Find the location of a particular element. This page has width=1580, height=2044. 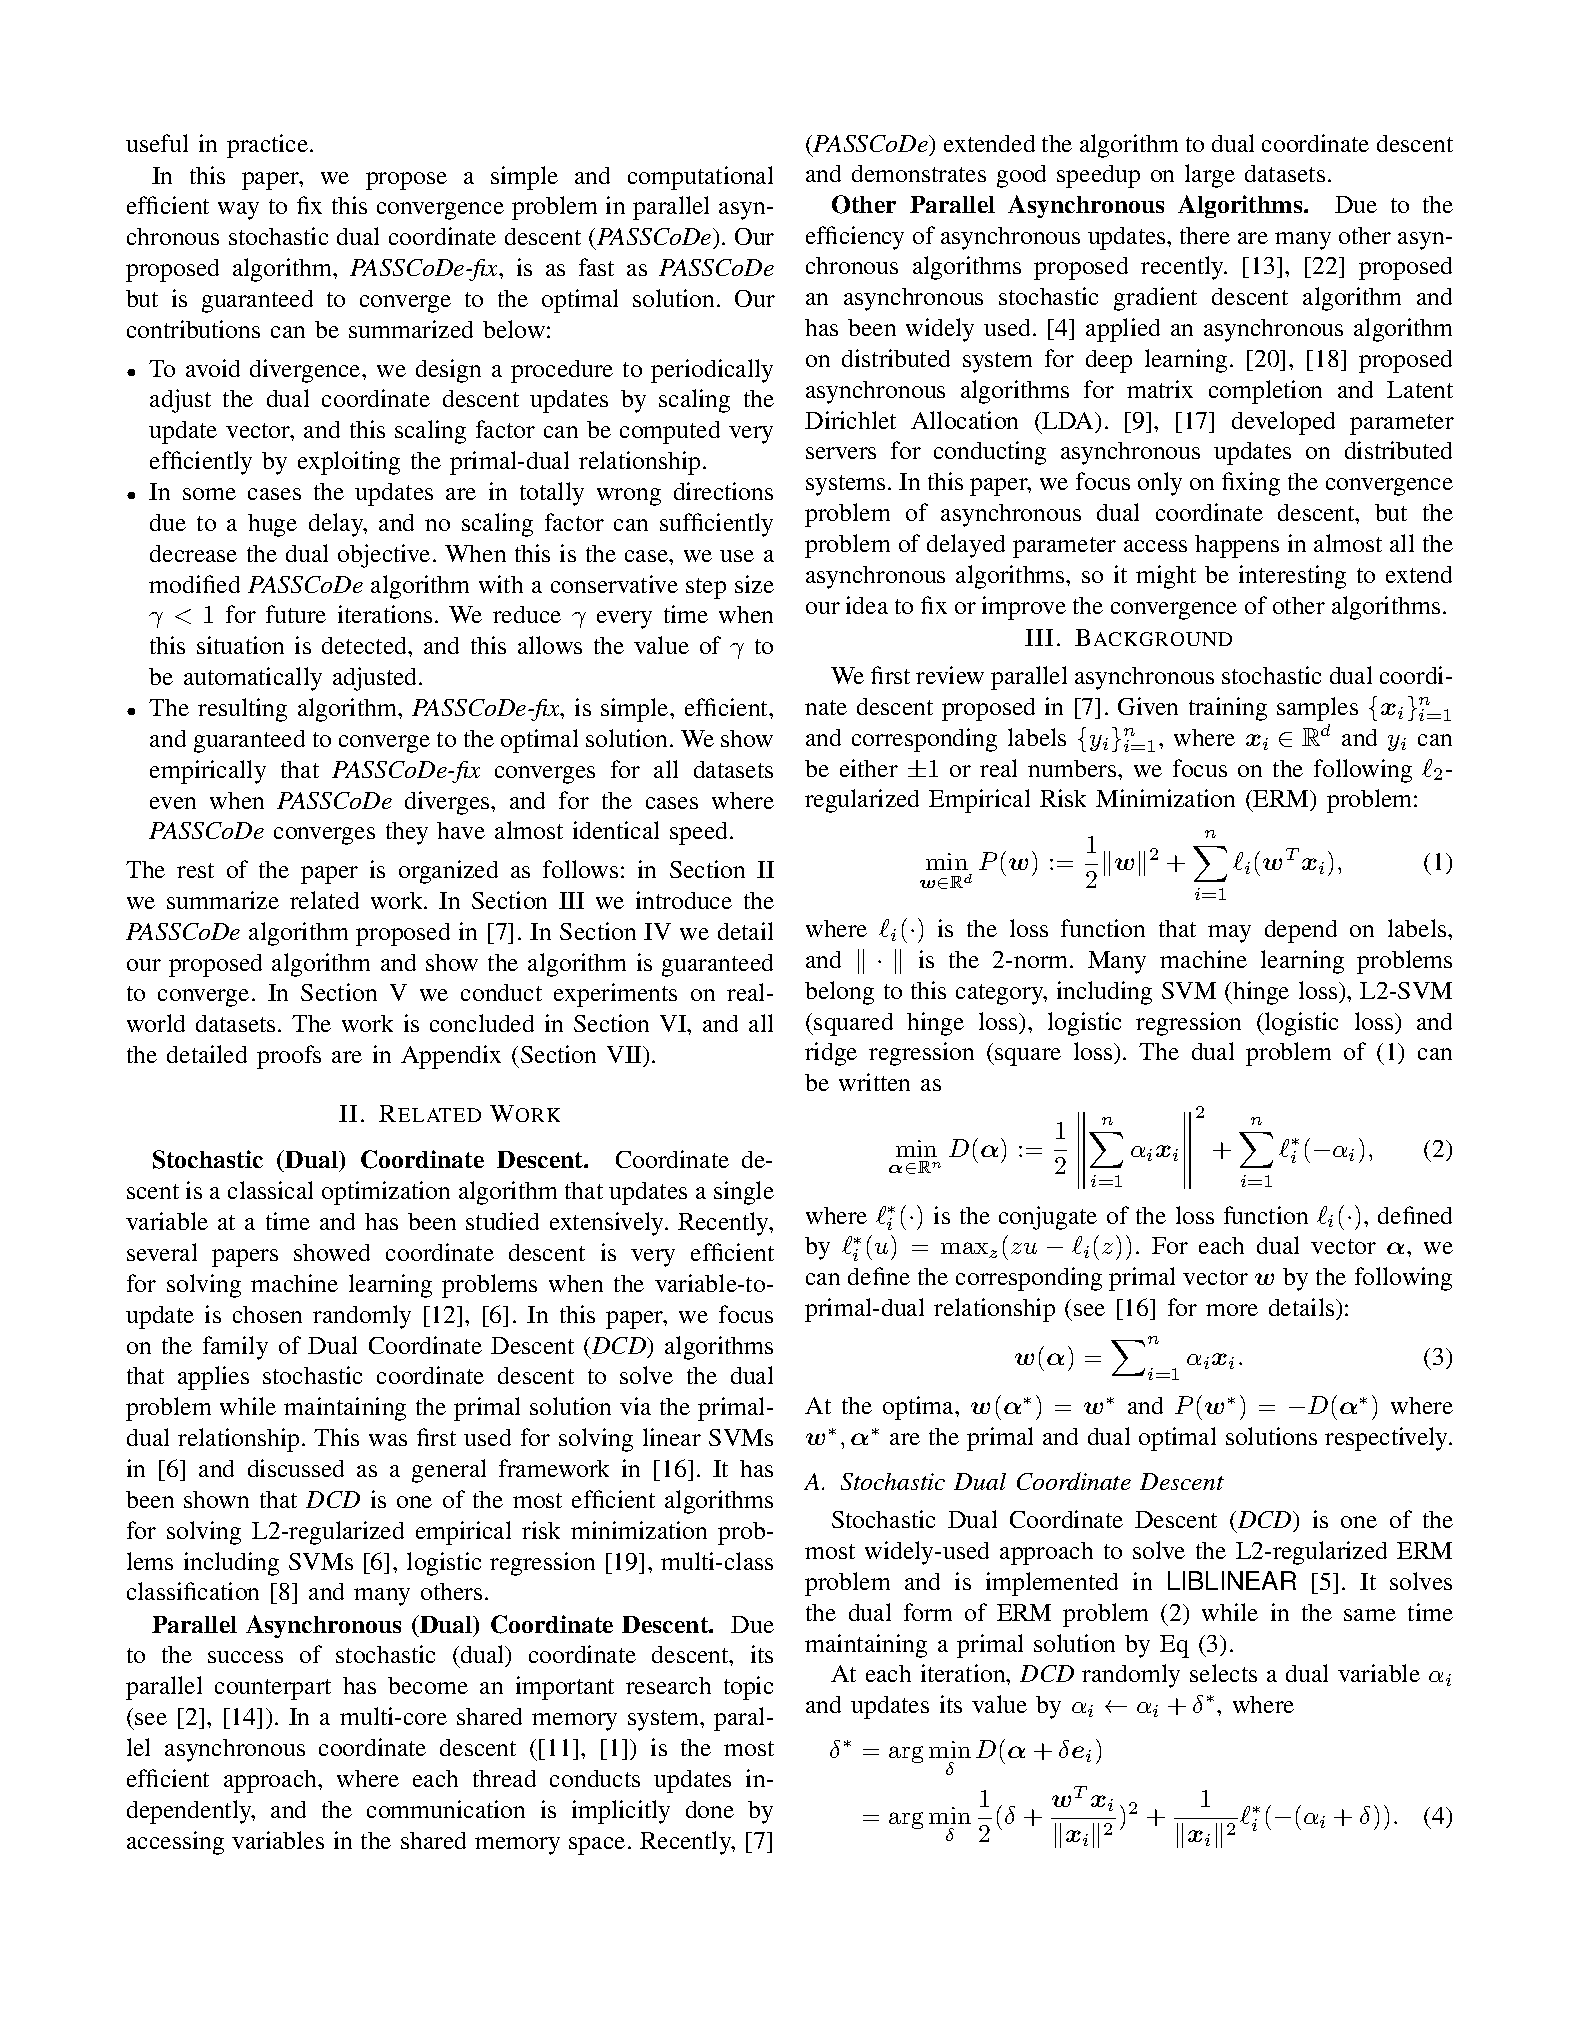

communication is located at coordinates (446, 1809).
